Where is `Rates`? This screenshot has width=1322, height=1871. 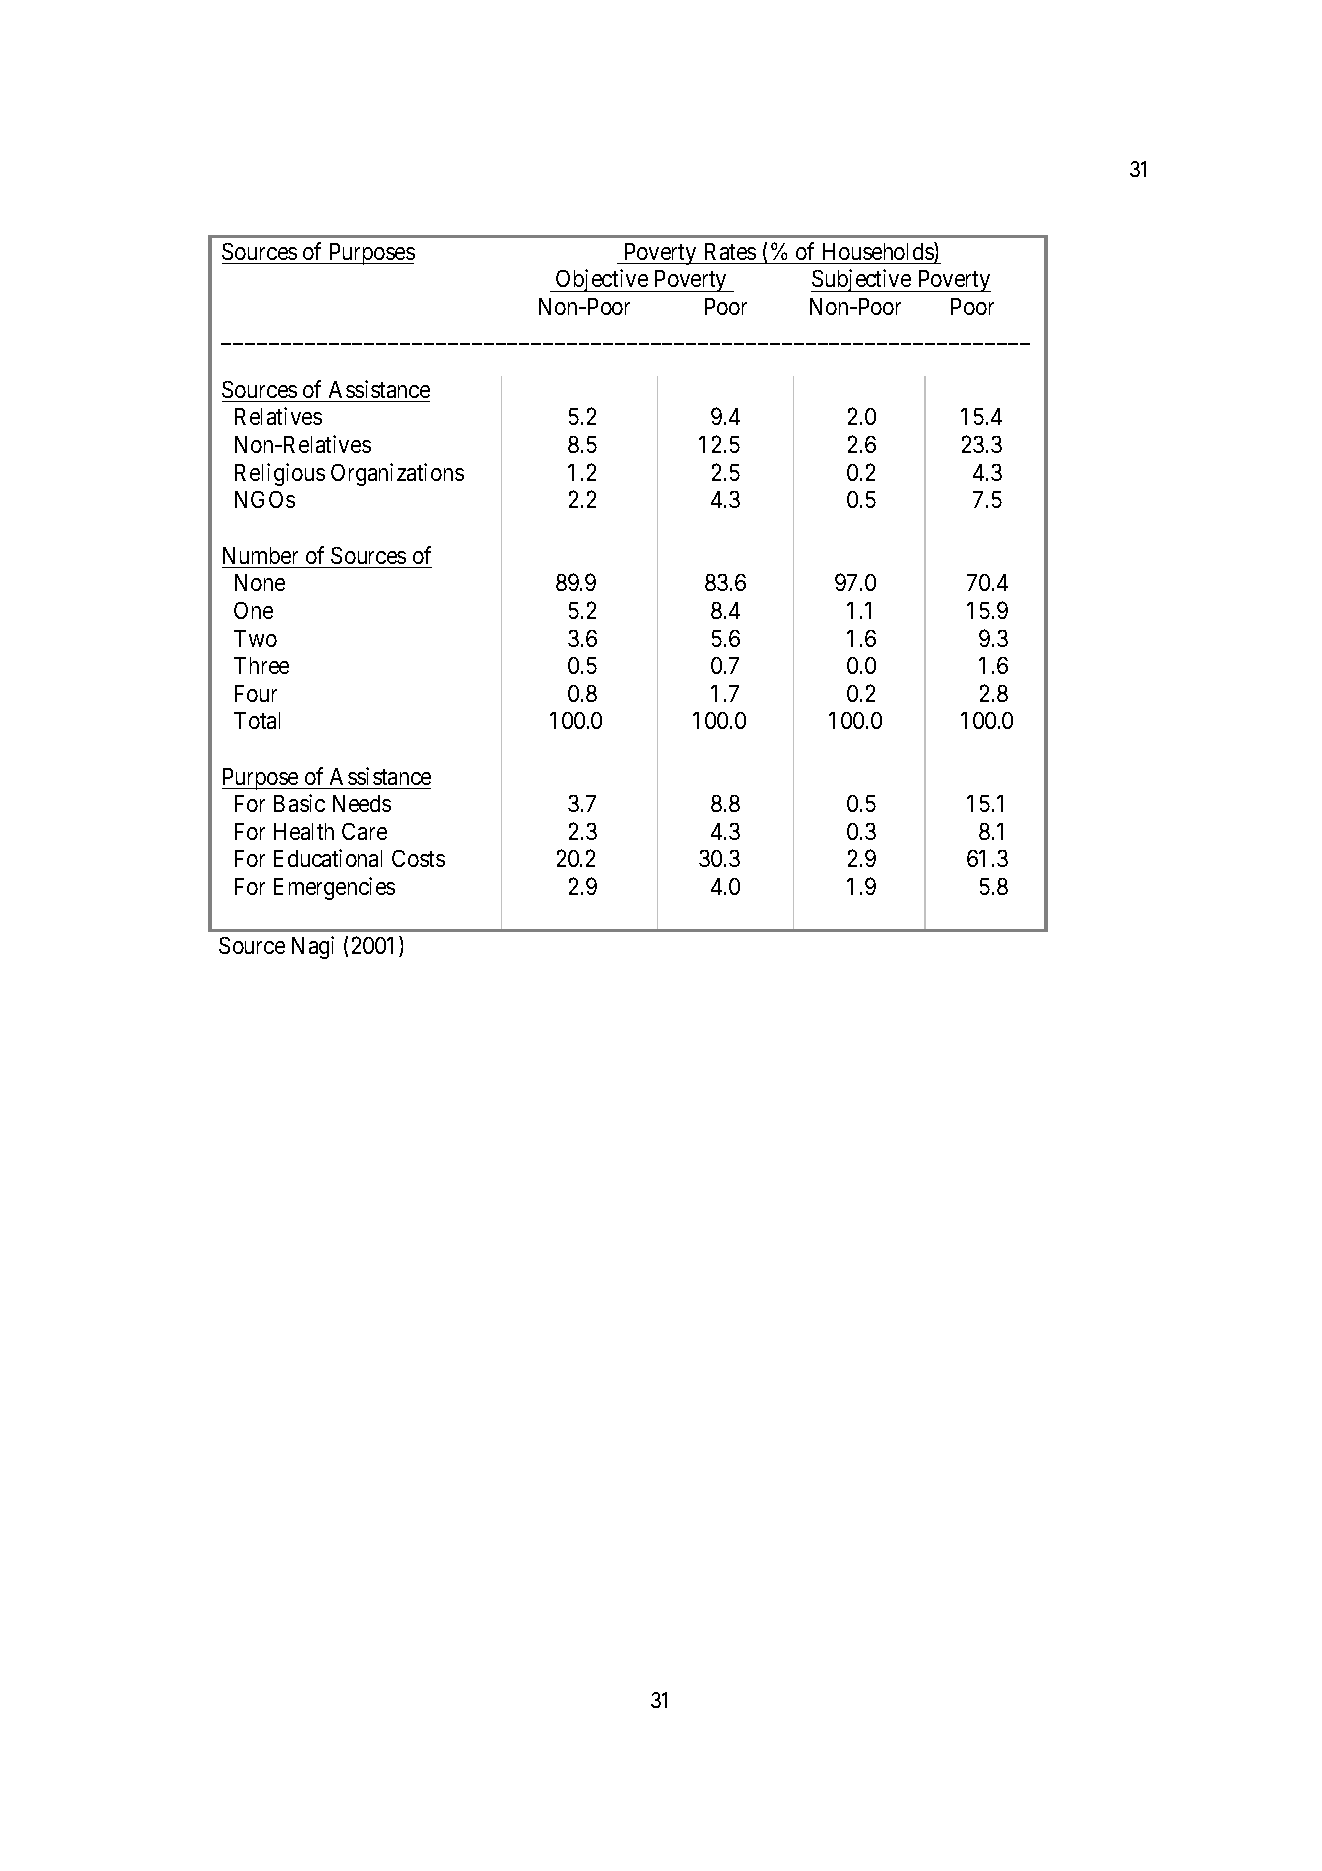
Rates is located at coordinates (730, 251).
